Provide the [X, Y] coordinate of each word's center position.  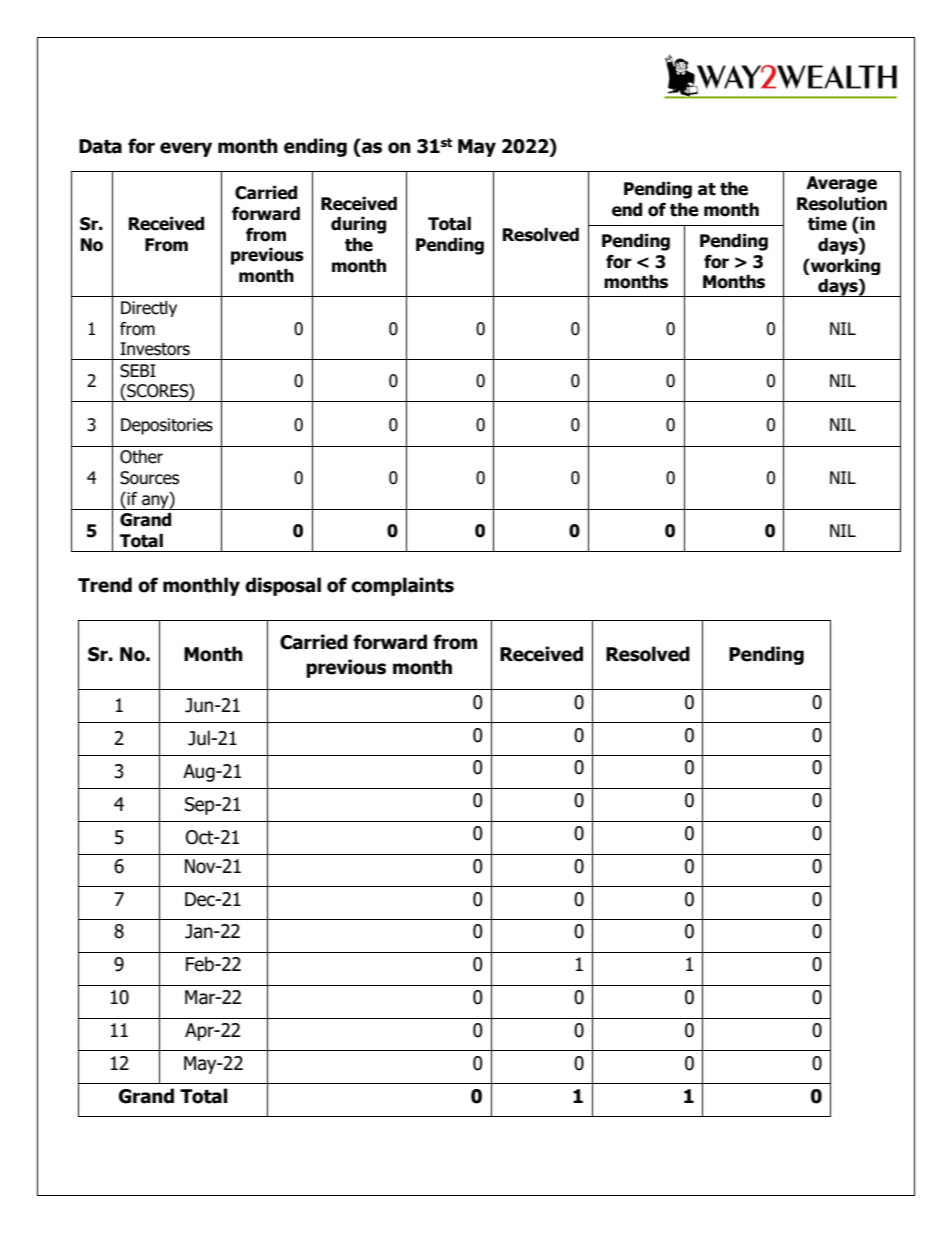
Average [841, 184]
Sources [149, 478]
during [358, 225]
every [186, 149]
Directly [149, 309]
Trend [105, 585]
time [827, 224]
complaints [402, 586]
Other [141, 457]
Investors [155, 349]
